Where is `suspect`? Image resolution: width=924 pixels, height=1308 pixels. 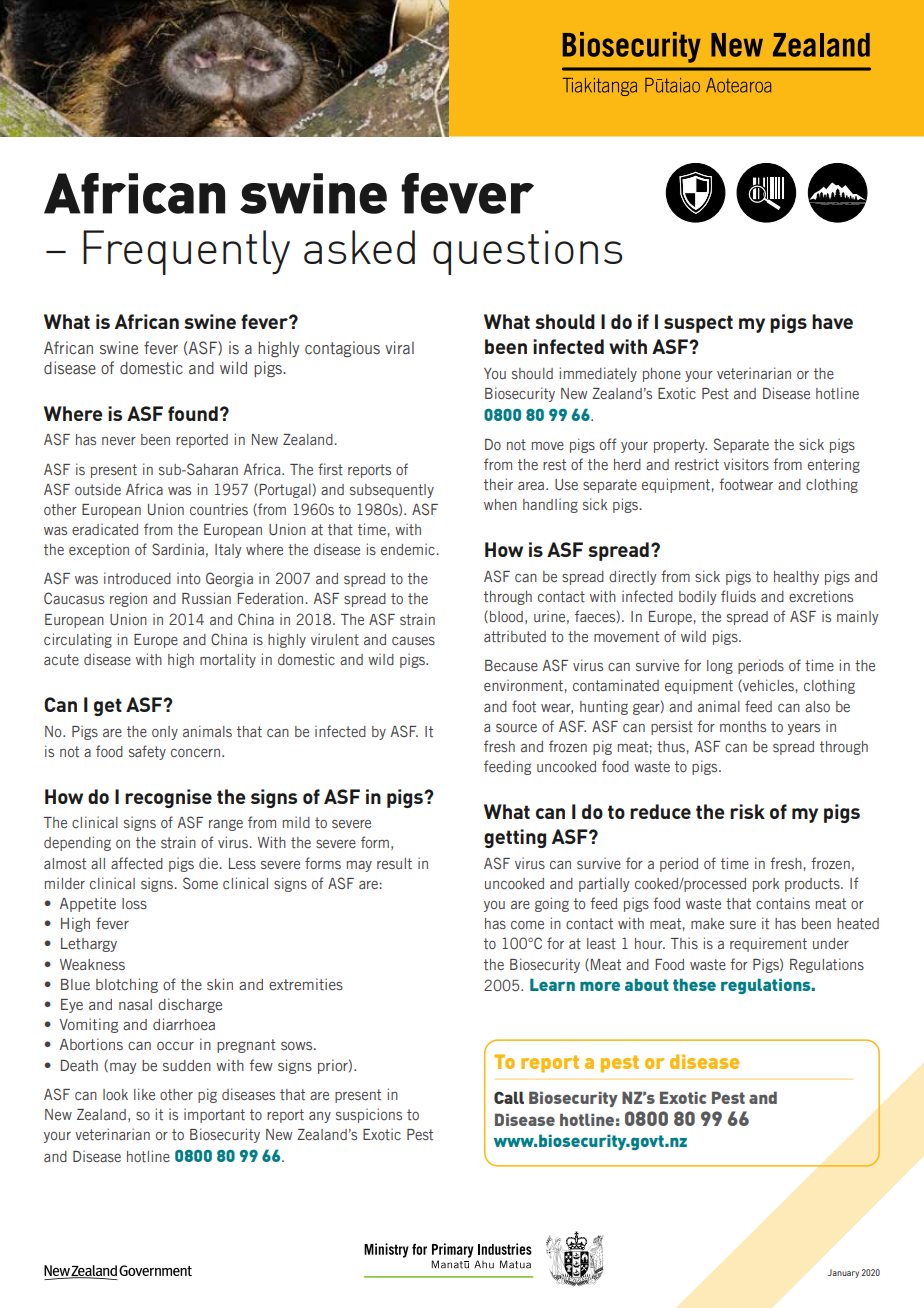 suspect is located at coordinates (698, 324).
